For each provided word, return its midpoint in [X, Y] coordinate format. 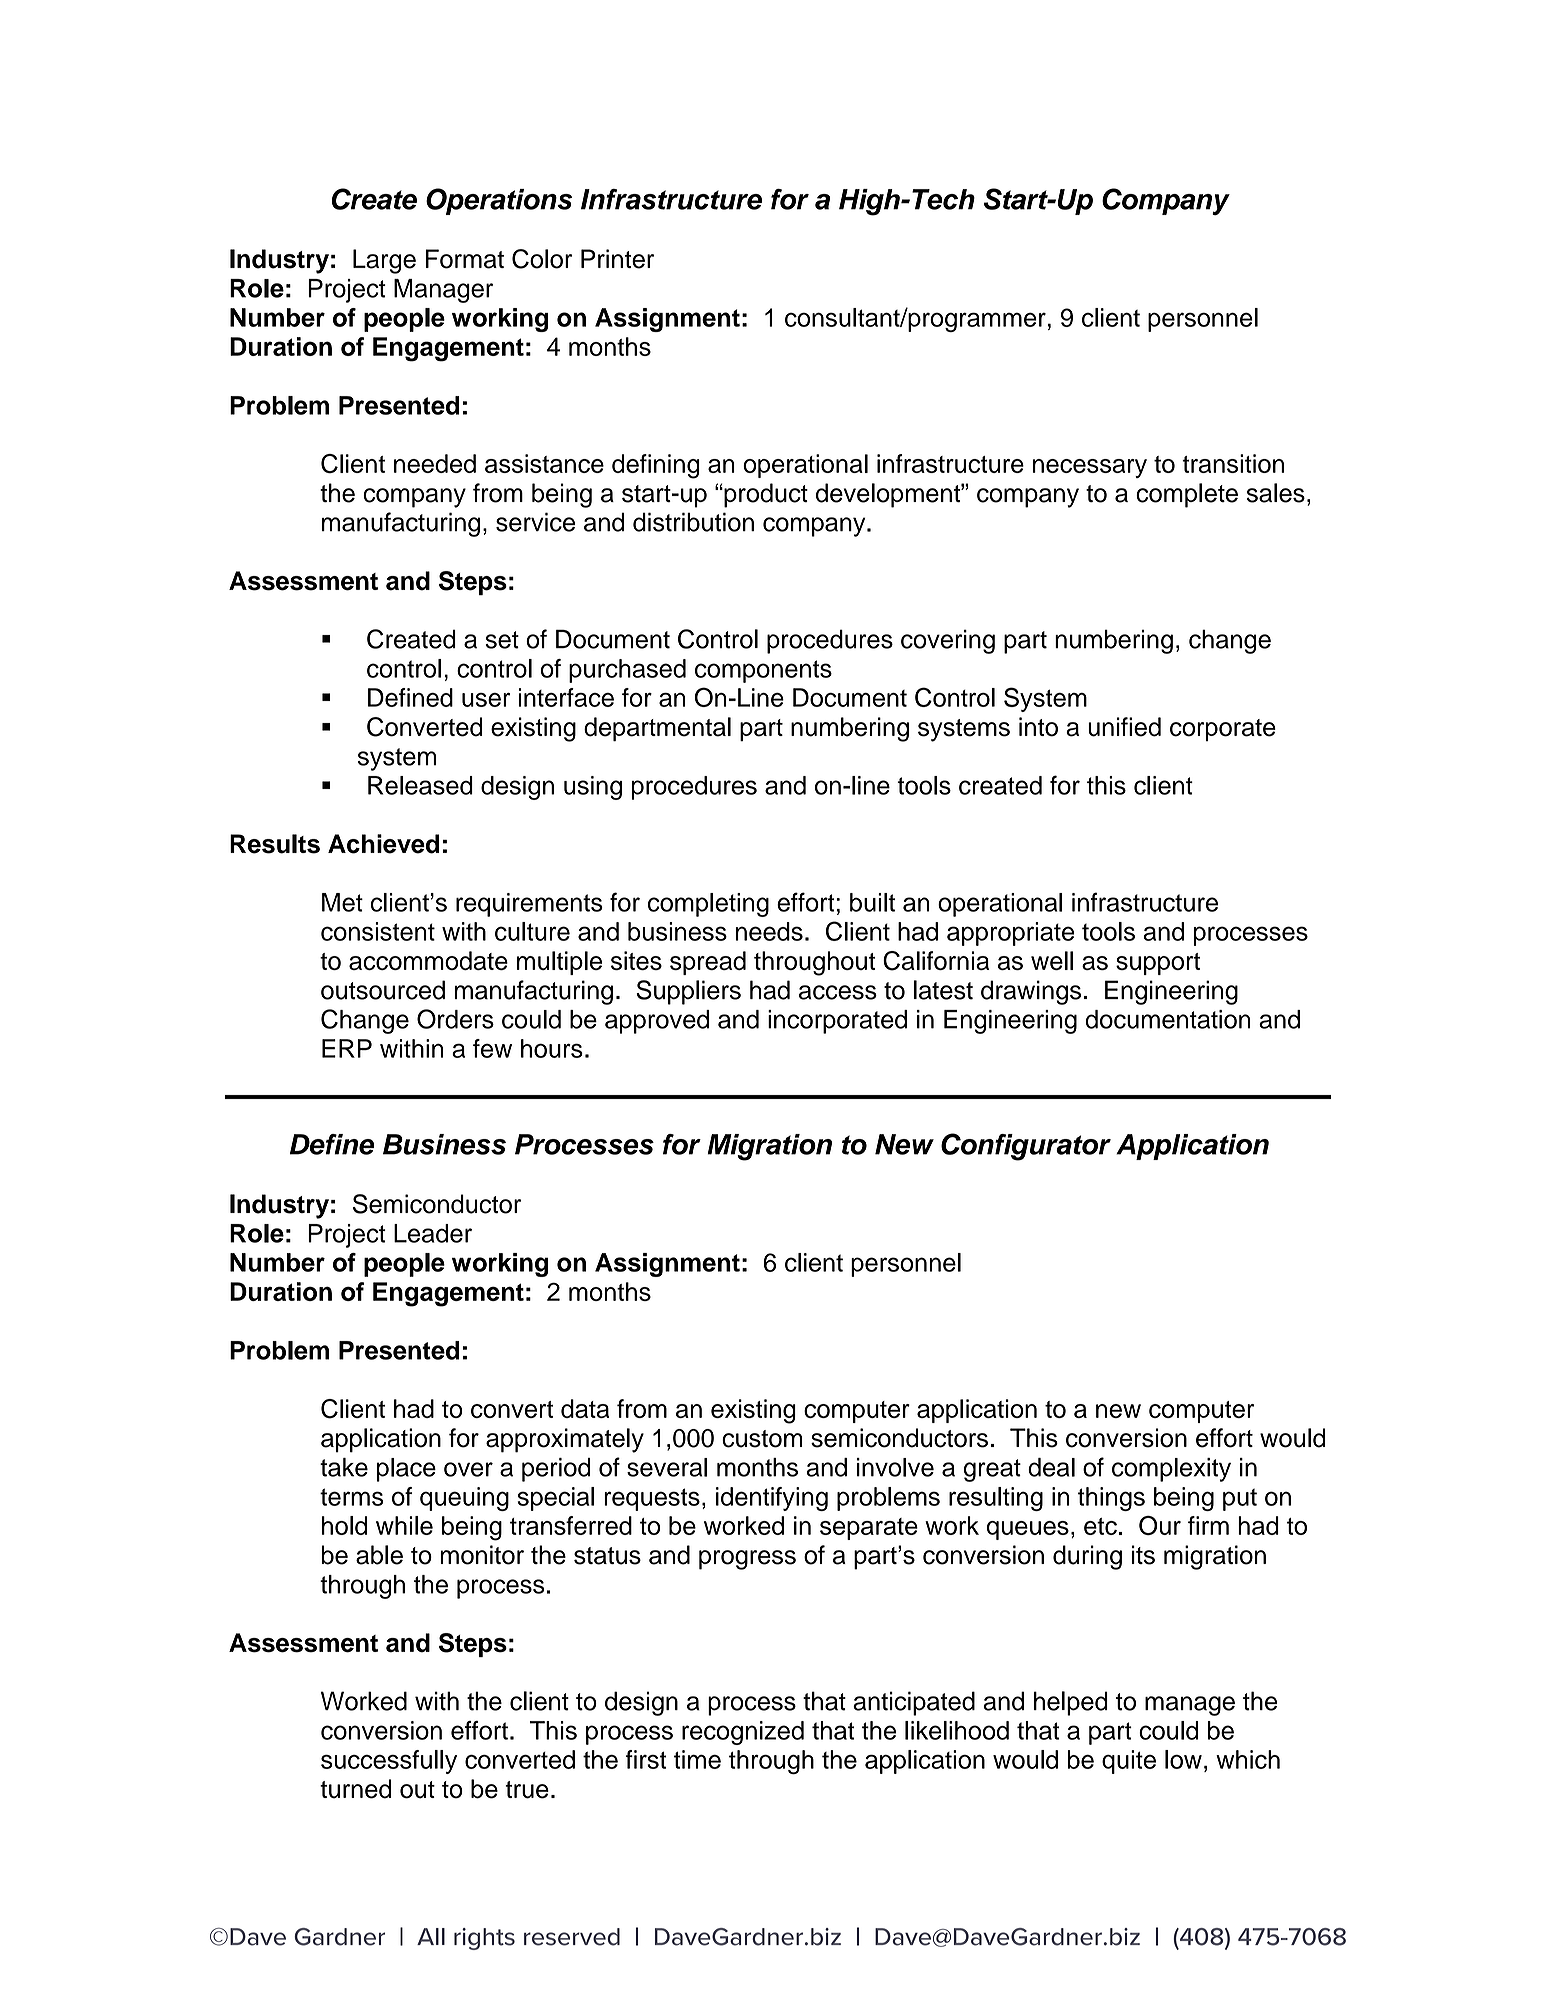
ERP [347, 1048]
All [431, 1936]
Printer [617, 259]
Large [384, 261]
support [1158, 964]
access [838, 992]
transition [1233, 463]
